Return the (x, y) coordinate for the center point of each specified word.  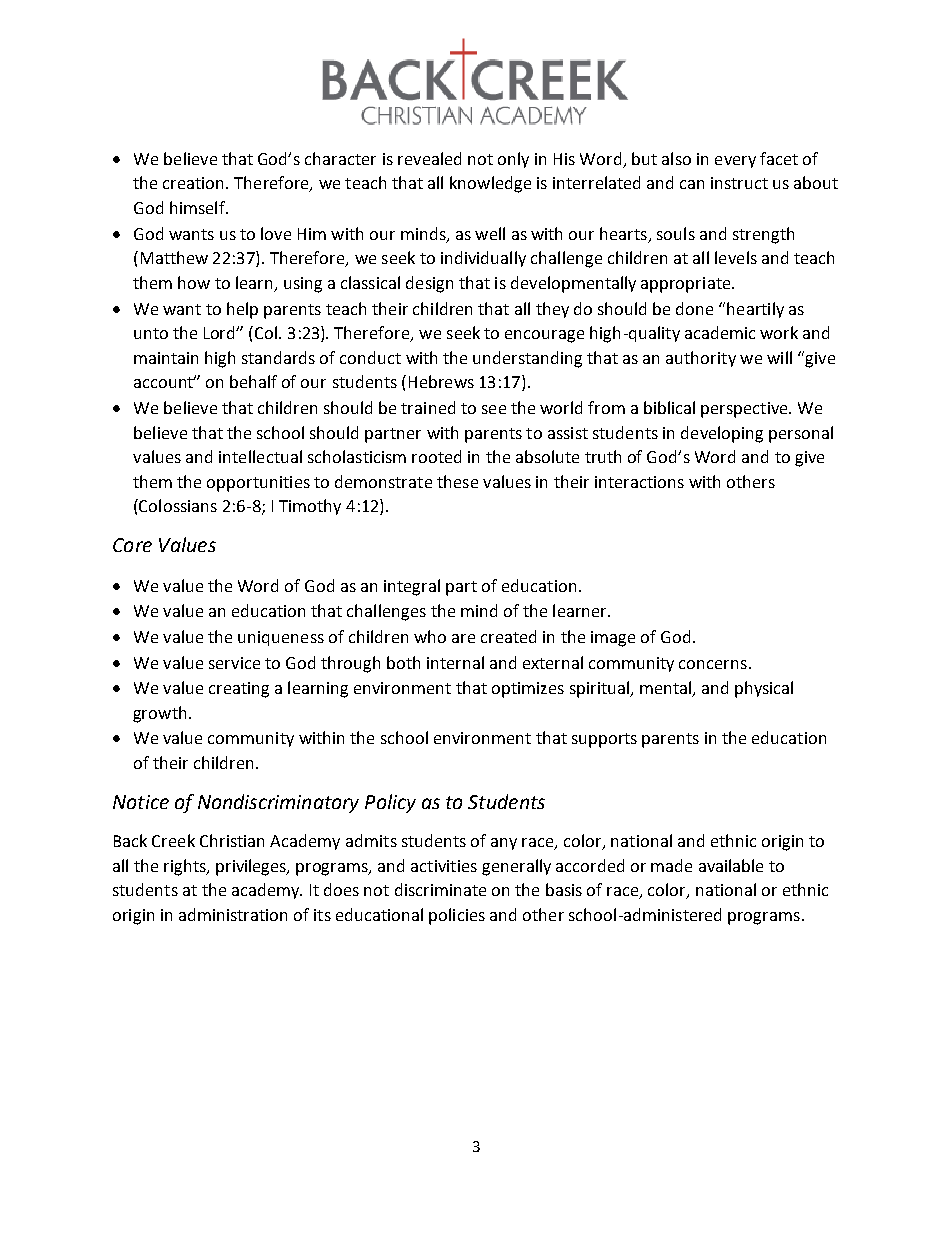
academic (720, 332)
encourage (544, 336)
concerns (713, 664)
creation (195, 183)
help (242, 310)
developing (722, 434)
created (508, 636)
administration (233, 914)
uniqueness (281, 638)
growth (159, 714)
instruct (739, 183)
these (457, 481)
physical (764, 689)
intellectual (260, 456)
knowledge (490, 184)
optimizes (528, 690)
